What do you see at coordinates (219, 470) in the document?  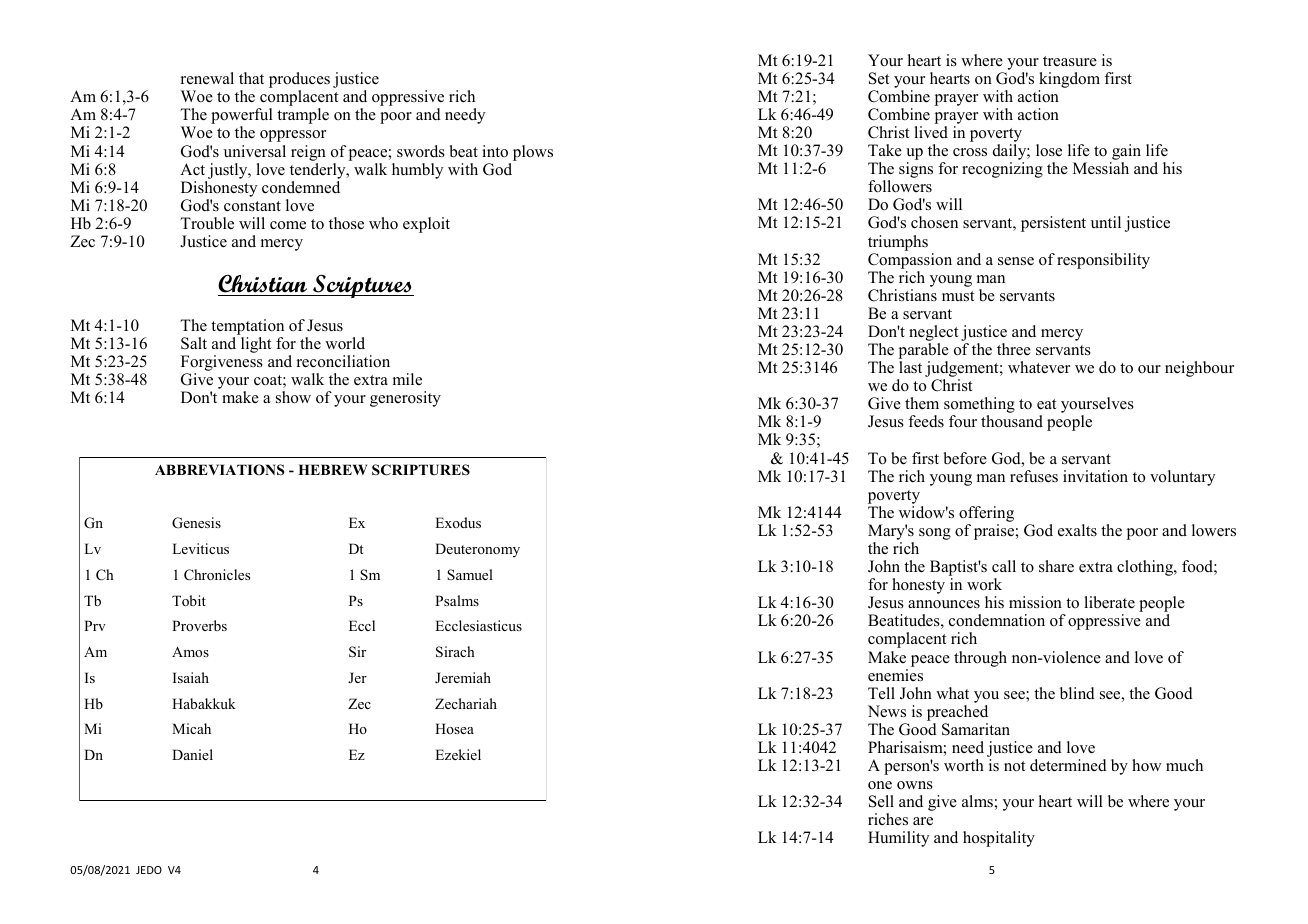 I see `ABBREVIATIONS` at bounding box center [219, 470].
